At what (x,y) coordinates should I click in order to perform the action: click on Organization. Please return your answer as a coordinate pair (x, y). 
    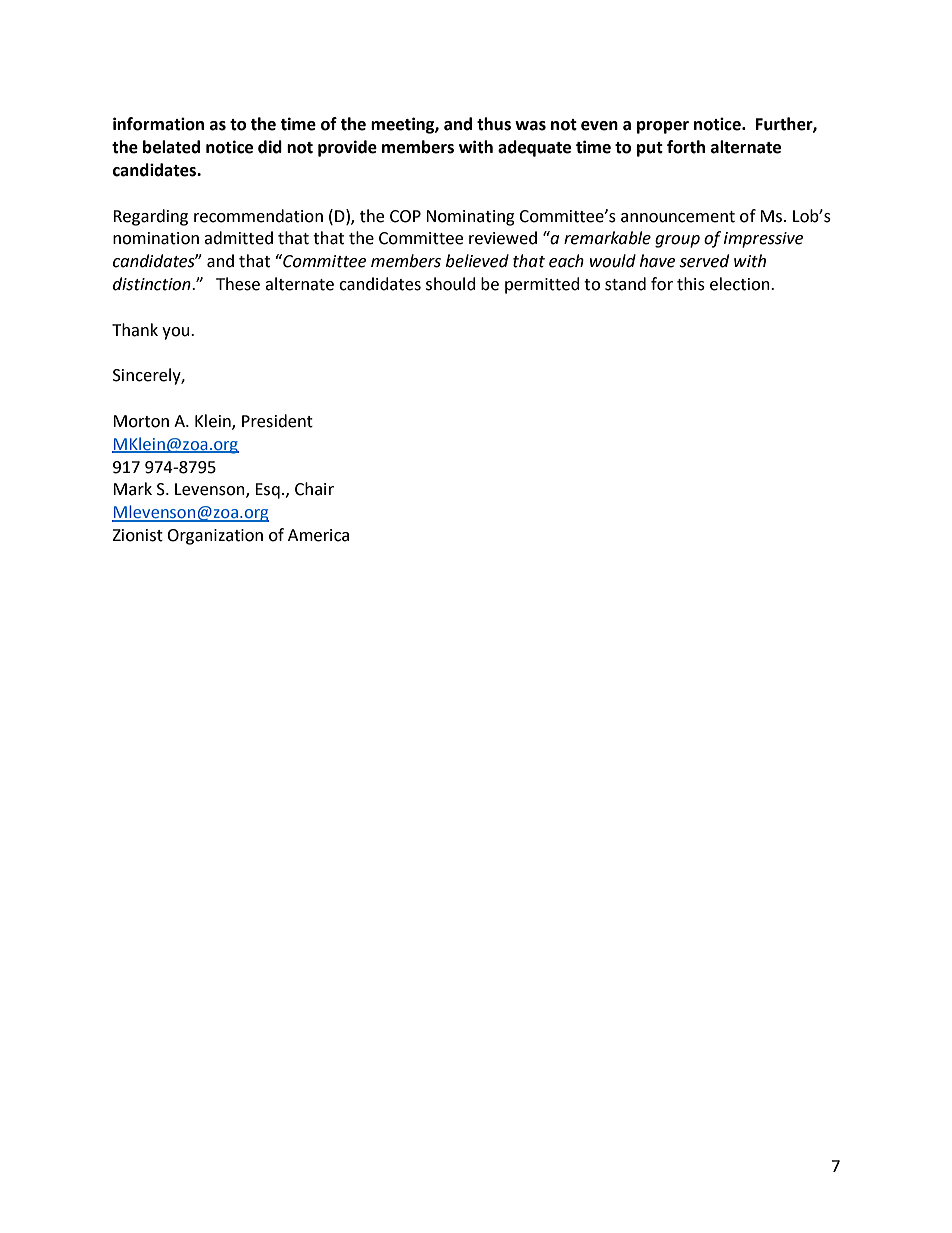
    Looking at the image, I should click on (215, 537).
